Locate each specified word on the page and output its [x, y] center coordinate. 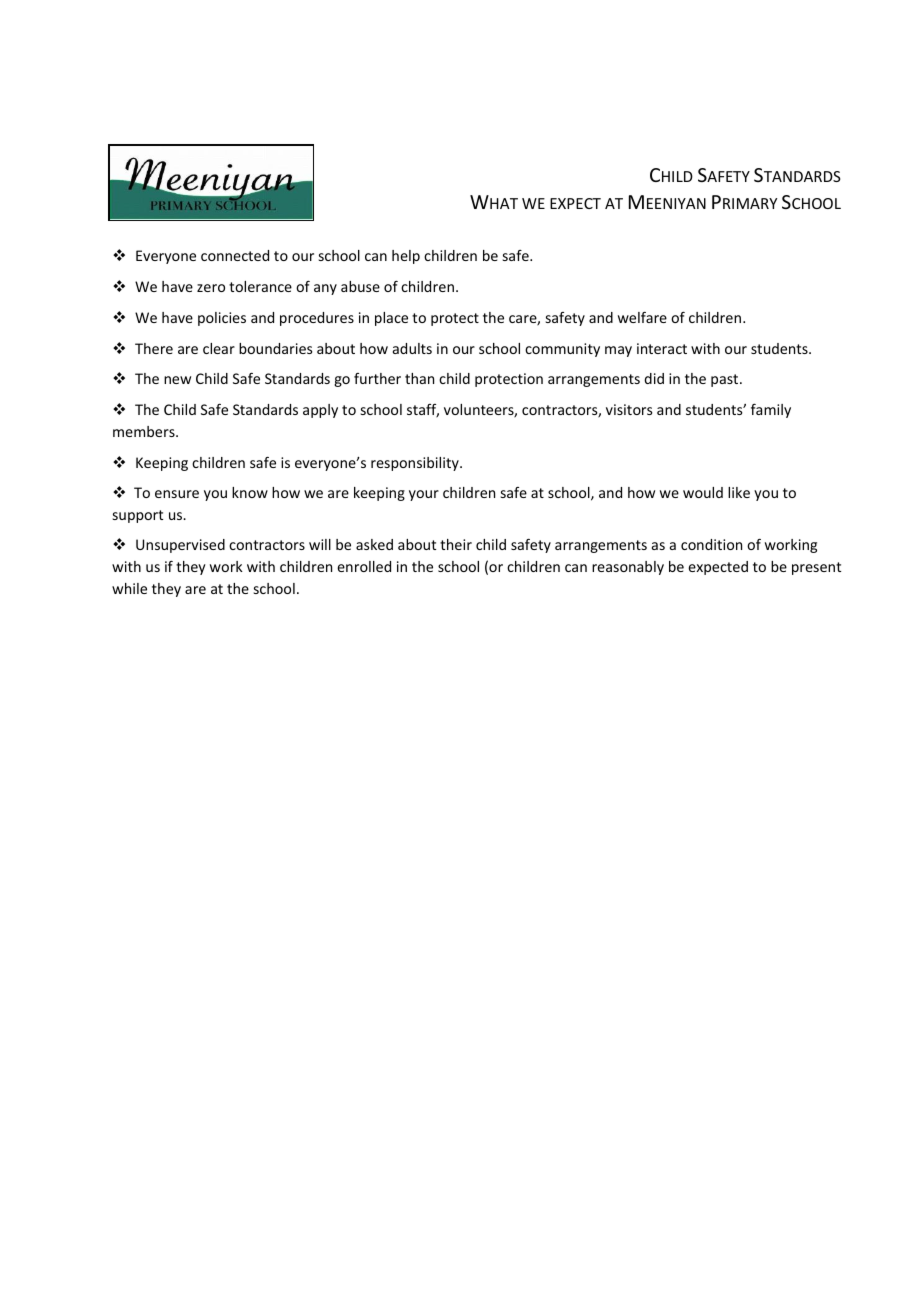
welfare [642, 317]
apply [320, 411]
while [129, 588]
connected [235, 255]
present [816, 568]
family [771, 410]
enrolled [364, 566]
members [145, 431]
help [406, 257]
